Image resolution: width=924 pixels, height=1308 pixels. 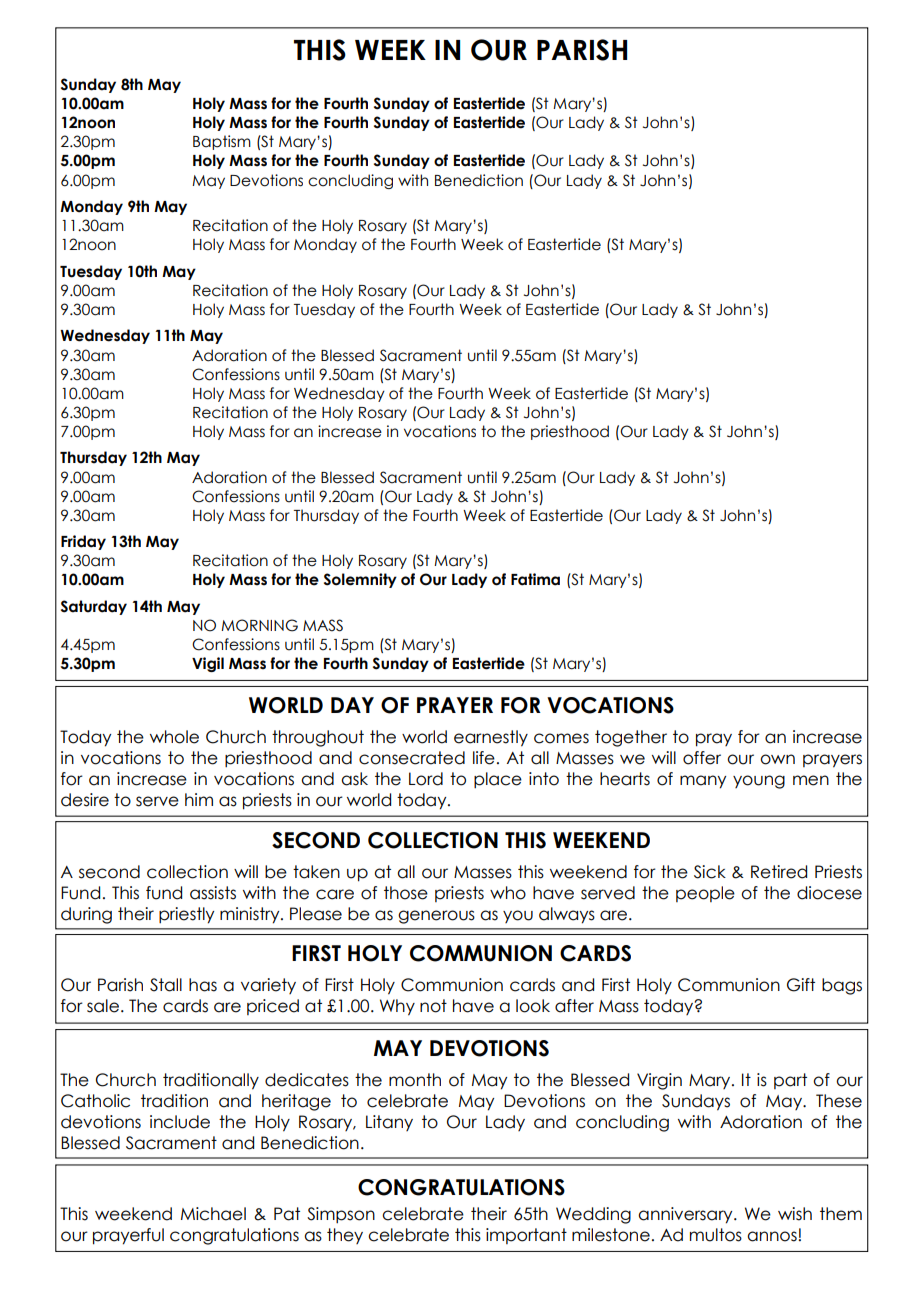 I want to click on Fatima, so click(x=535, y=579).
